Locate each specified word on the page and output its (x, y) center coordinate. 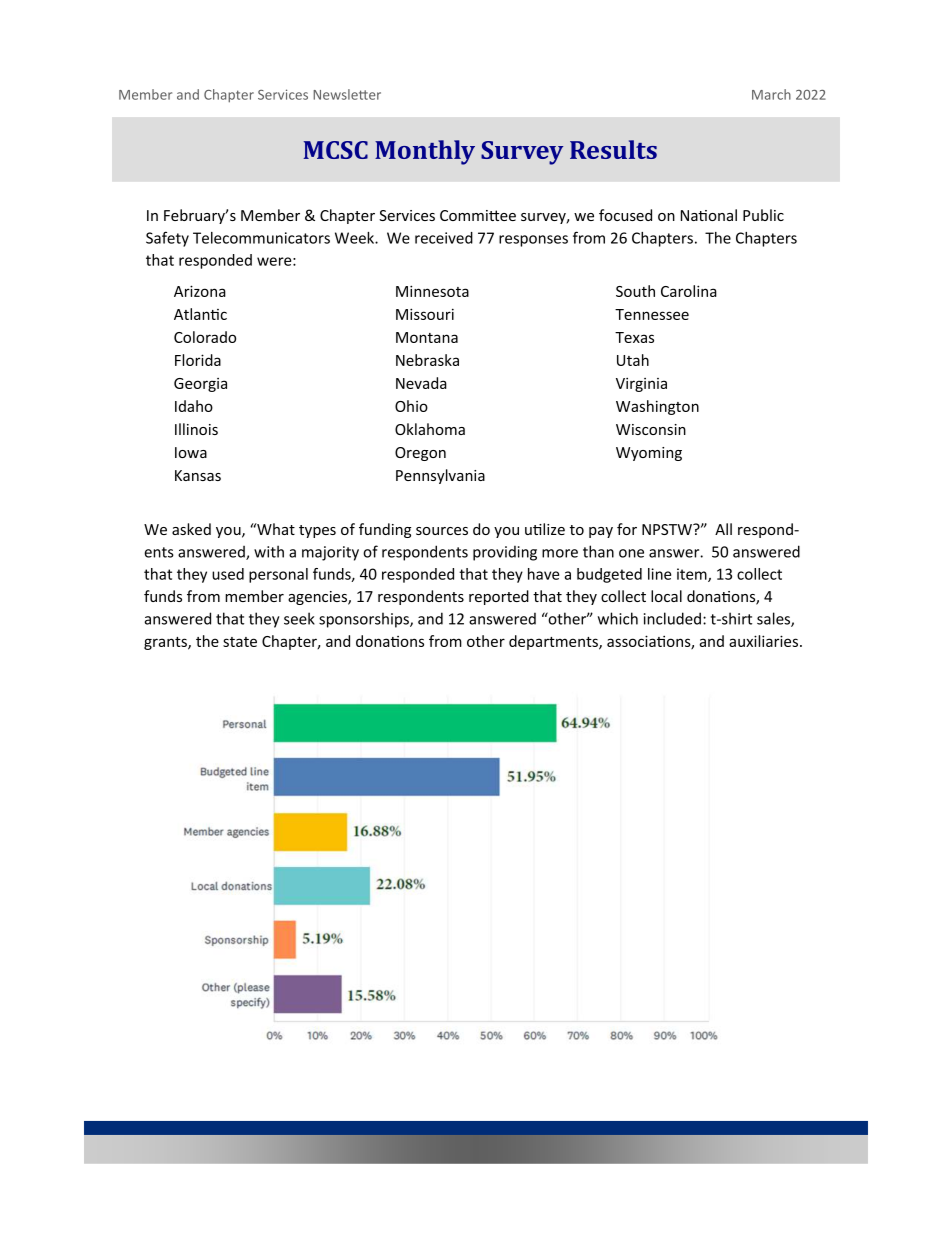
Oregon (420, 454)
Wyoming (649, 454)
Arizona (200, 291)
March (771, 94)
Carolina (689, 291)
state (240, 642)
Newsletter (347, 94)
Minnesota (432, 291)
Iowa (191, 452)
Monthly (425, 152)
